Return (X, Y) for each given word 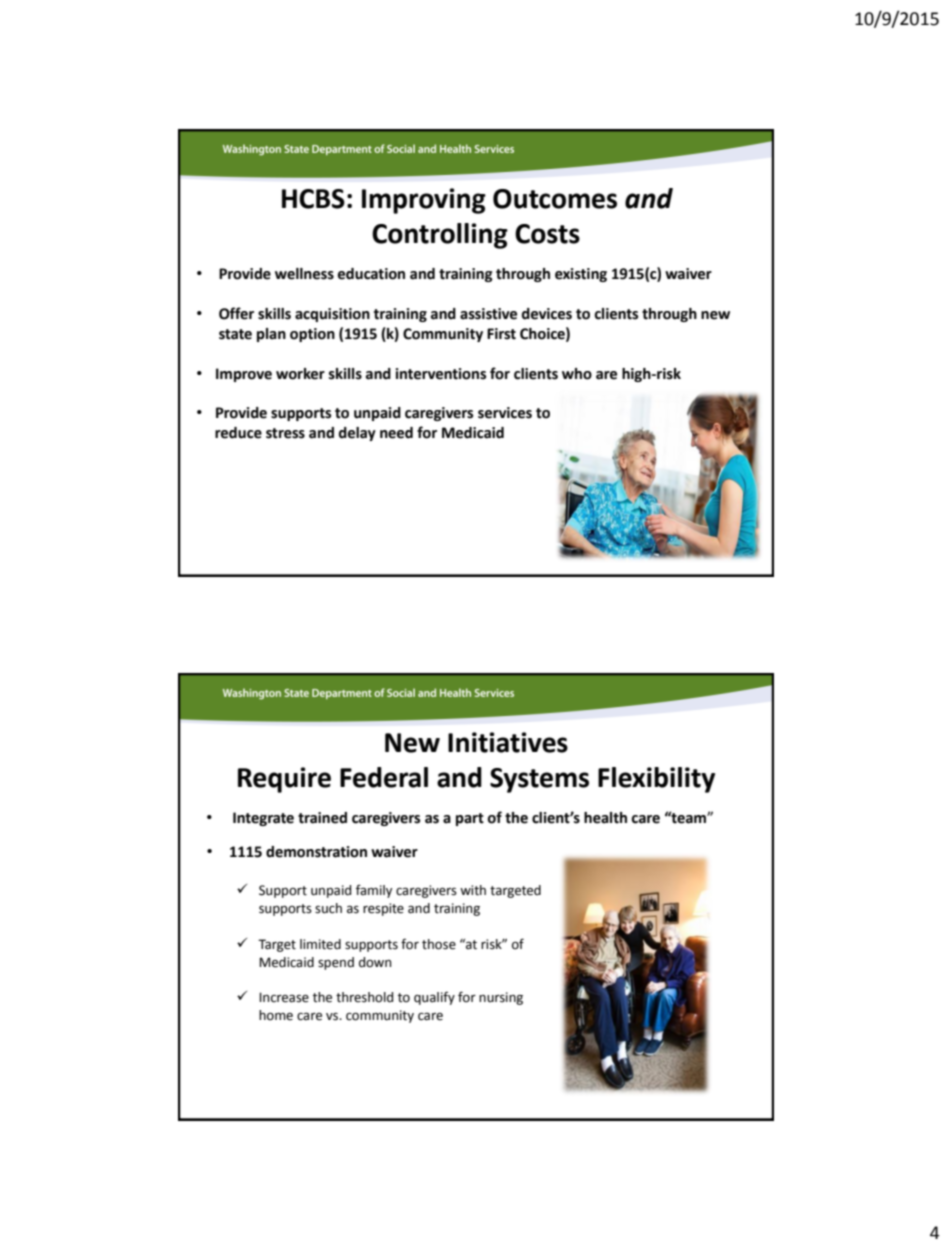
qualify (434, 998)
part (470, 819)
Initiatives (508, 742)
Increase (284, 997)
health (605, 818)
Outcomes (555, 199)
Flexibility (656, 780)
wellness (304, 274)
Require (284, 780)
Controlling (440, 236)
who (577, 374)
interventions (440, 374)
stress (285, 433)
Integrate (263, 819)
